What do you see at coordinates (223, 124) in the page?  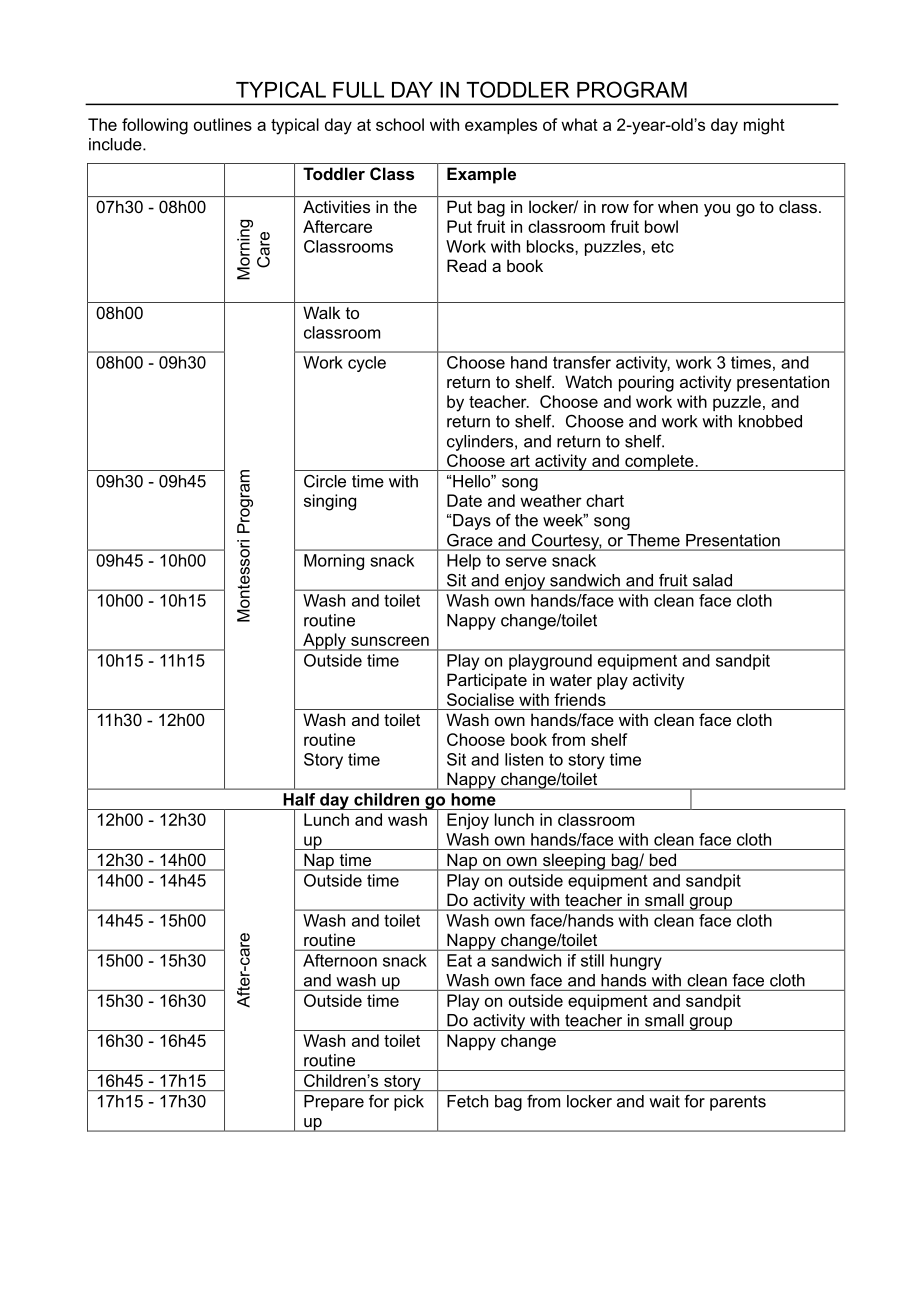 I see `outlines` at bounding box center [223, 124].
